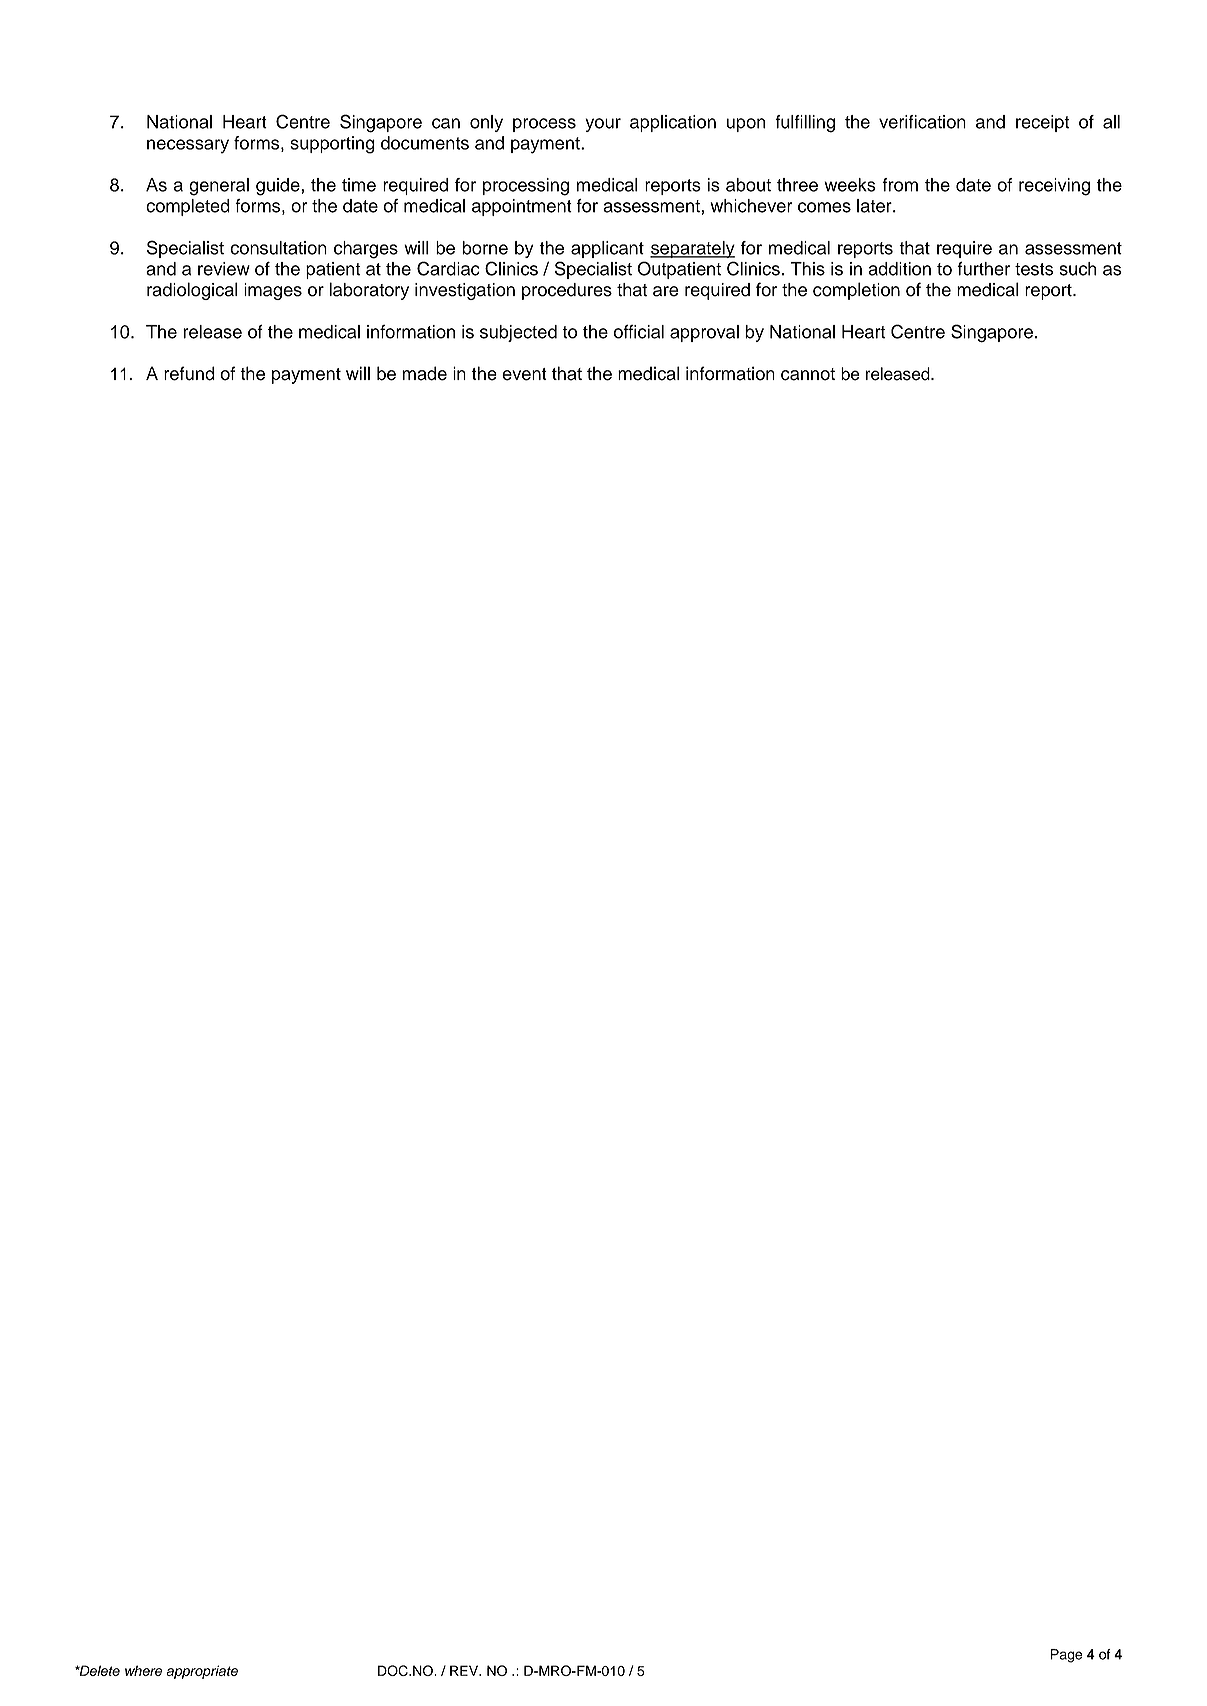 This document has height=1706, width=1207. I want to click on are, so click(666, 291).
